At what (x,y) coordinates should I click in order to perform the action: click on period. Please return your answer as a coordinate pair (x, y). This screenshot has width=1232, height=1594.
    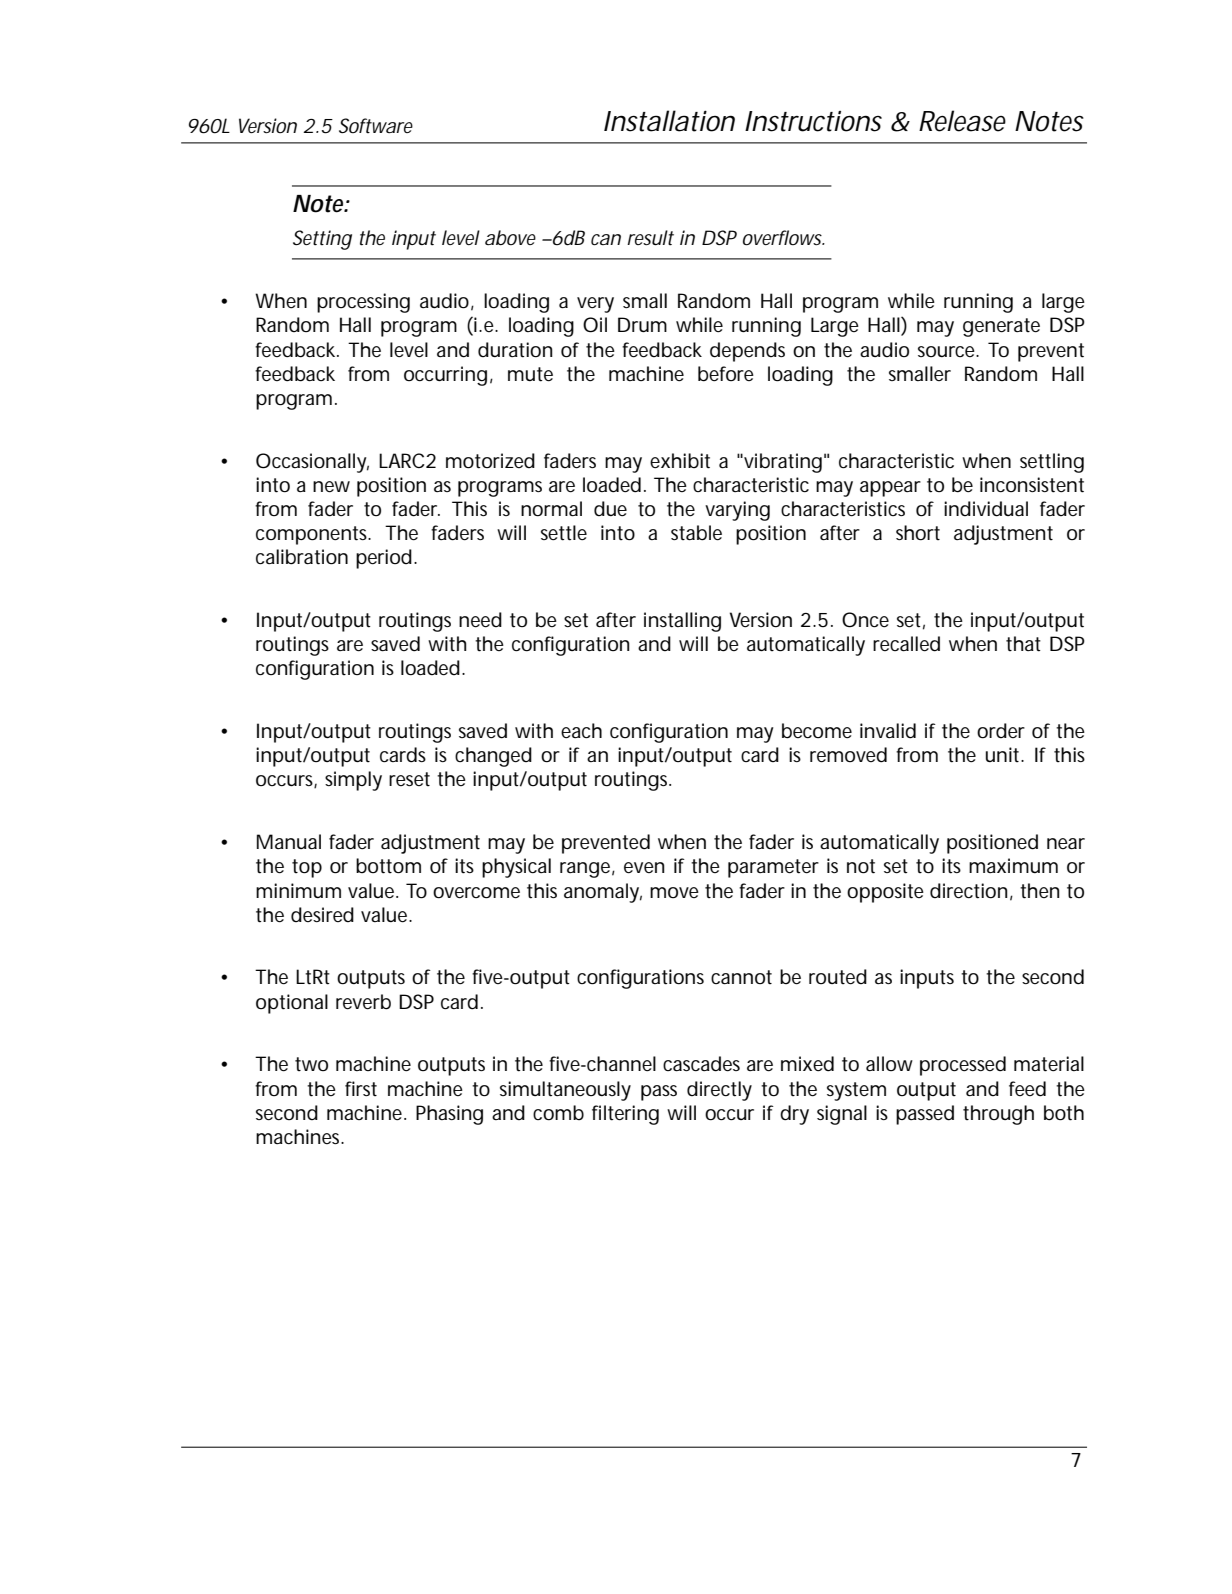
    Looking at the image, I should click on (384, 559).
